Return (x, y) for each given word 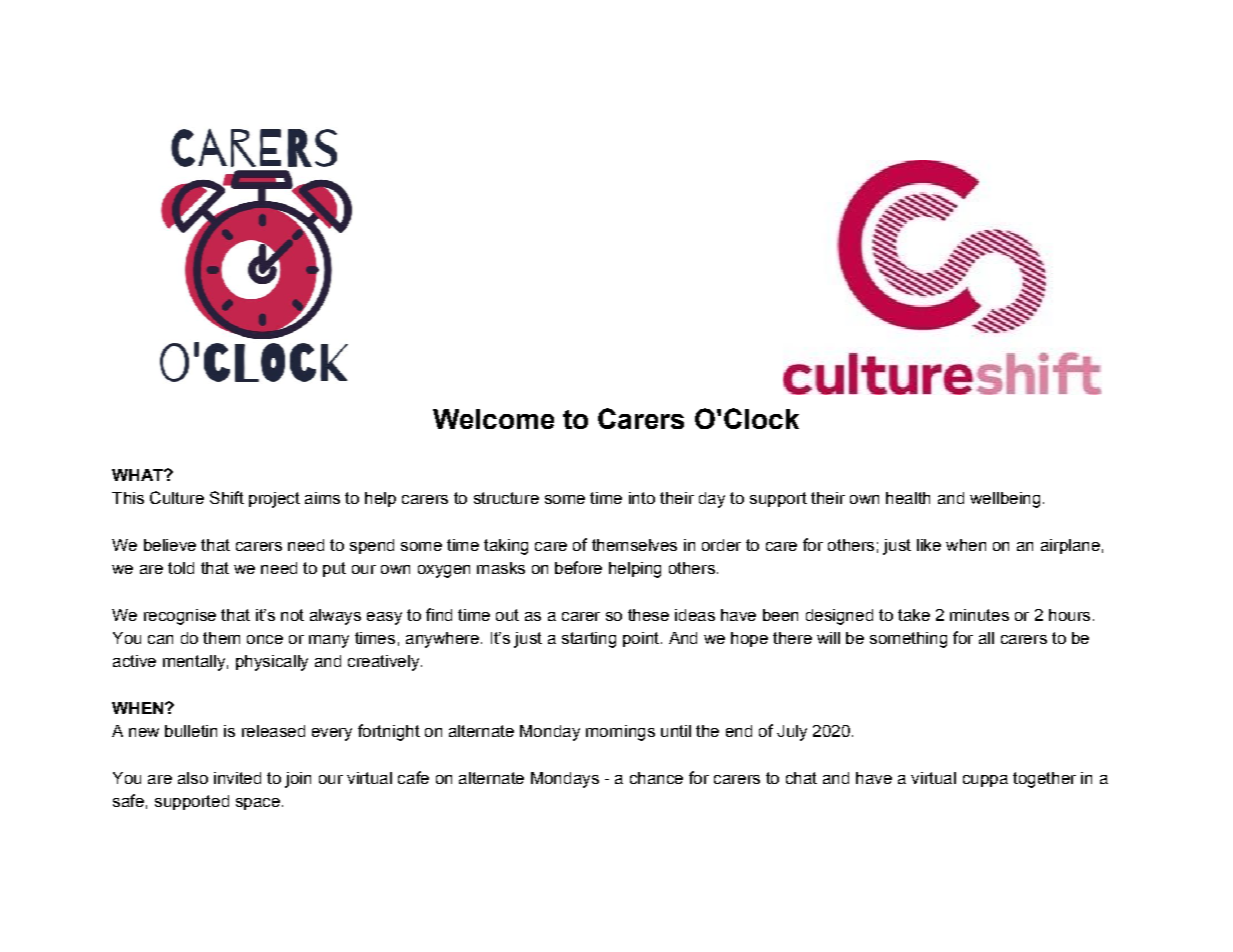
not (292, 615)
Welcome (493, 419)
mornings (620, 733)
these (648, 615)
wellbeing (1005, 500)
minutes (979, 615)
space (258, 804)
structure (506, 498)
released (273, 731)
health (908, 498)
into (642, 498)
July (792, 733)
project (274, 500)
